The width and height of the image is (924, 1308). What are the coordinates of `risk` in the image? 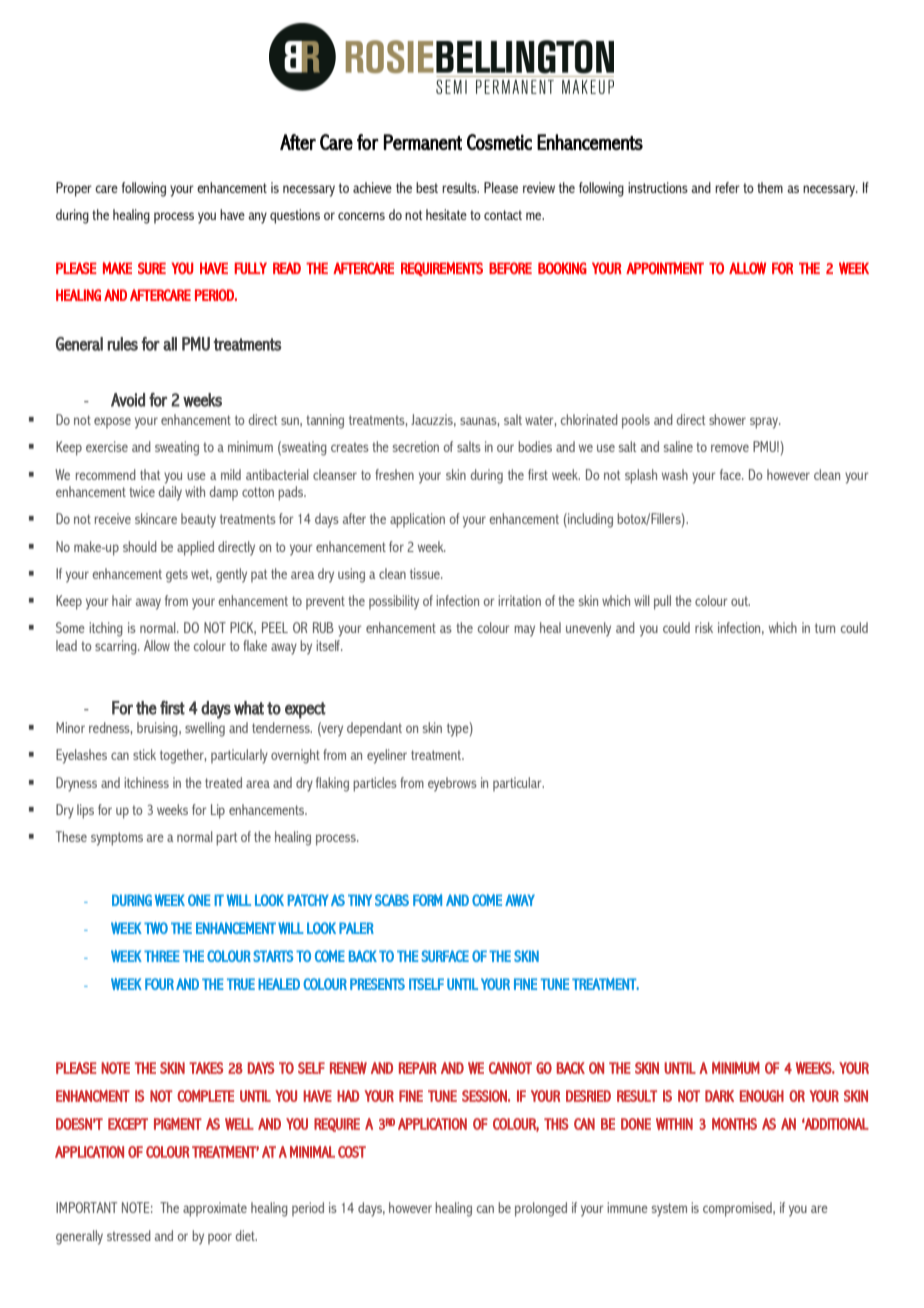 It's located at (704, 627).
